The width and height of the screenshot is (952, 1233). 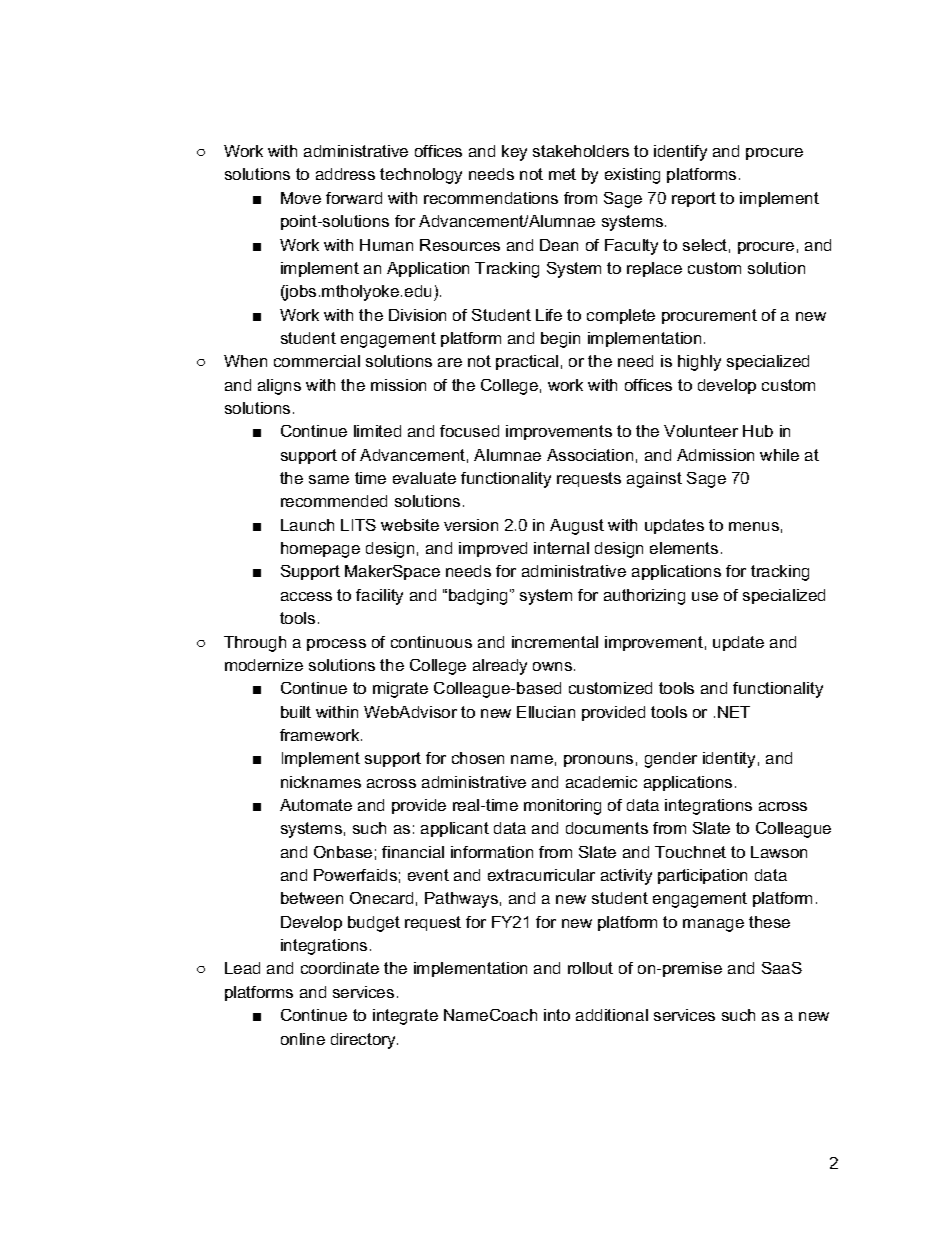 What do you see at coordinates (306, 596) in the screenshot?
I see `access` at bounding box center [306, 596].
